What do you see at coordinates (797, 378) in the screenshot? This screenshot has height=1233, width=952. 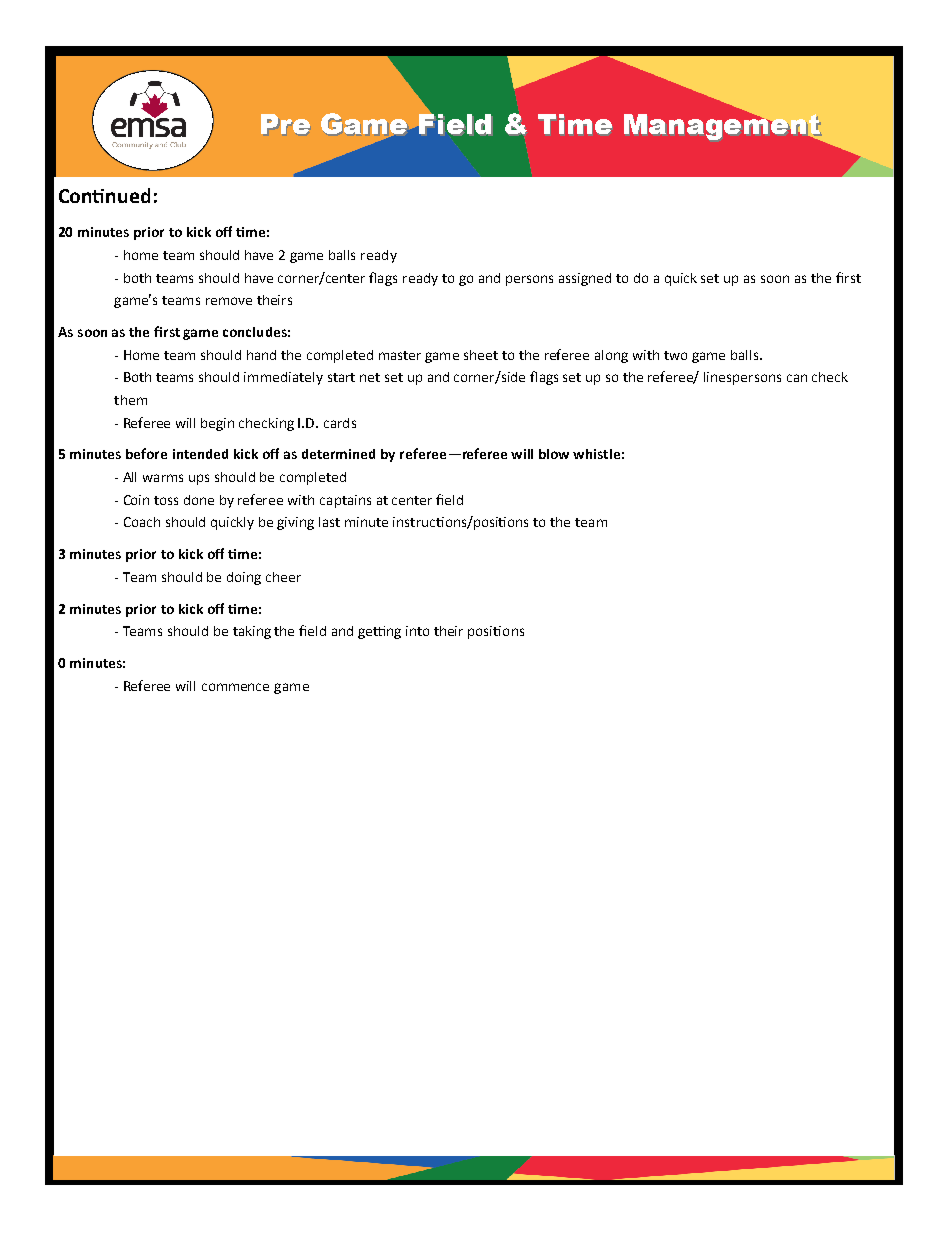 I see `can` at bounding box center [797, 378].
